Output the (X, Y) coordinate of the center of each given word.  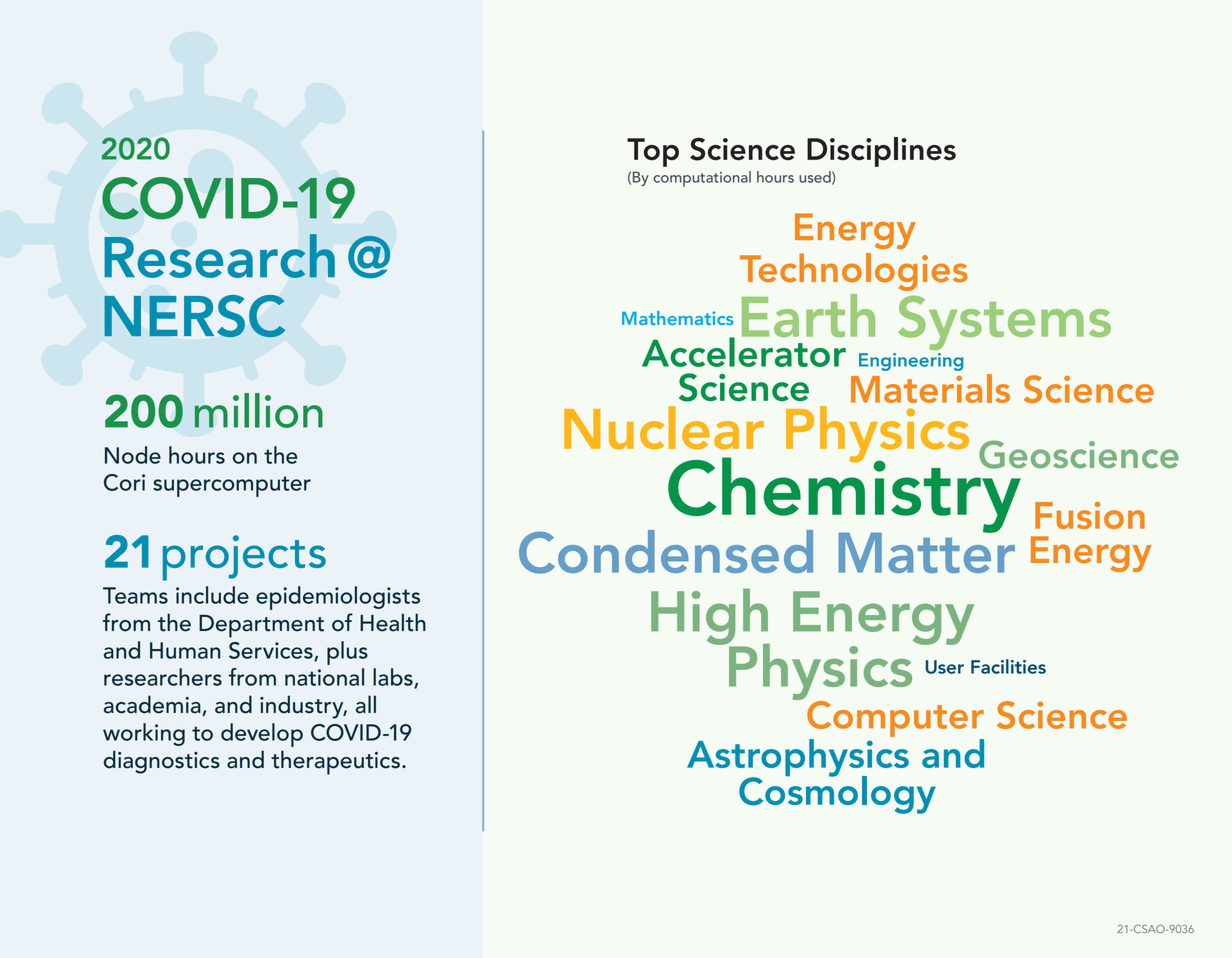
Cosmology (837, 794)
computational (702, 179)
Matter (927, 551)
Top (653, 152)
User (944, 667)
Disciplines (881, 152)
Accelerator (744, 351)
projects (244, 558)
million (259, 410)
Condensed (666, 552)
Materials (930, 388)
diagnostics (162, 762)
